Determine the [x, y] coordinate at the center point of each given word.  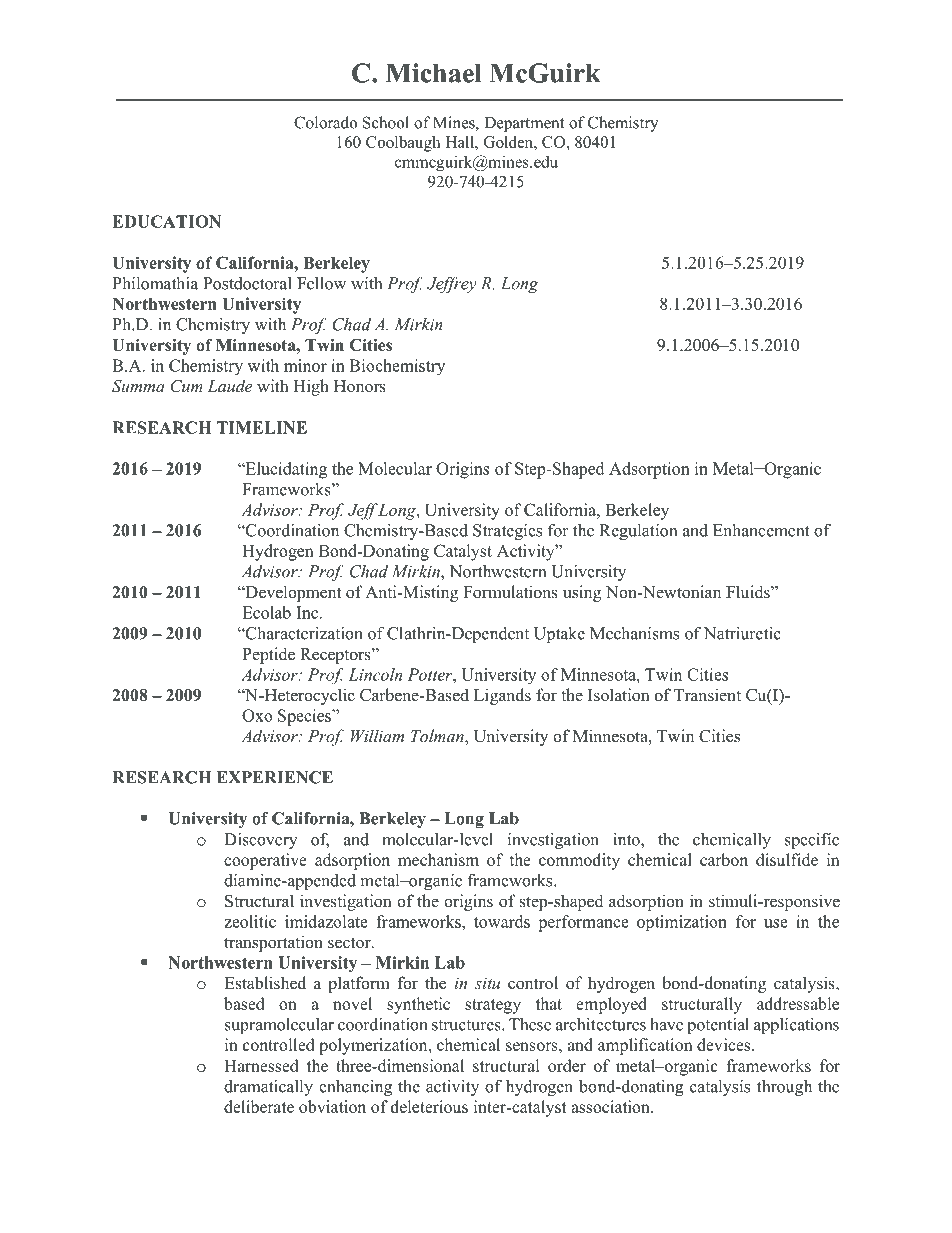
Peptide [268, 655]
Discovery [261, 841]
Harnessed [261, 1065]
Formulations [510, 592]
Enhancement [761, 530]
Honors [360, 386]
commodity [579, 861]
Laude [229, 385]
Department [524, 124]
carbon [724, 859]
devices [725, 1044]
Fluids [749, 592]
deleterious [429, 1106]
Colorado [326, 122]
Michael [434, 73]
